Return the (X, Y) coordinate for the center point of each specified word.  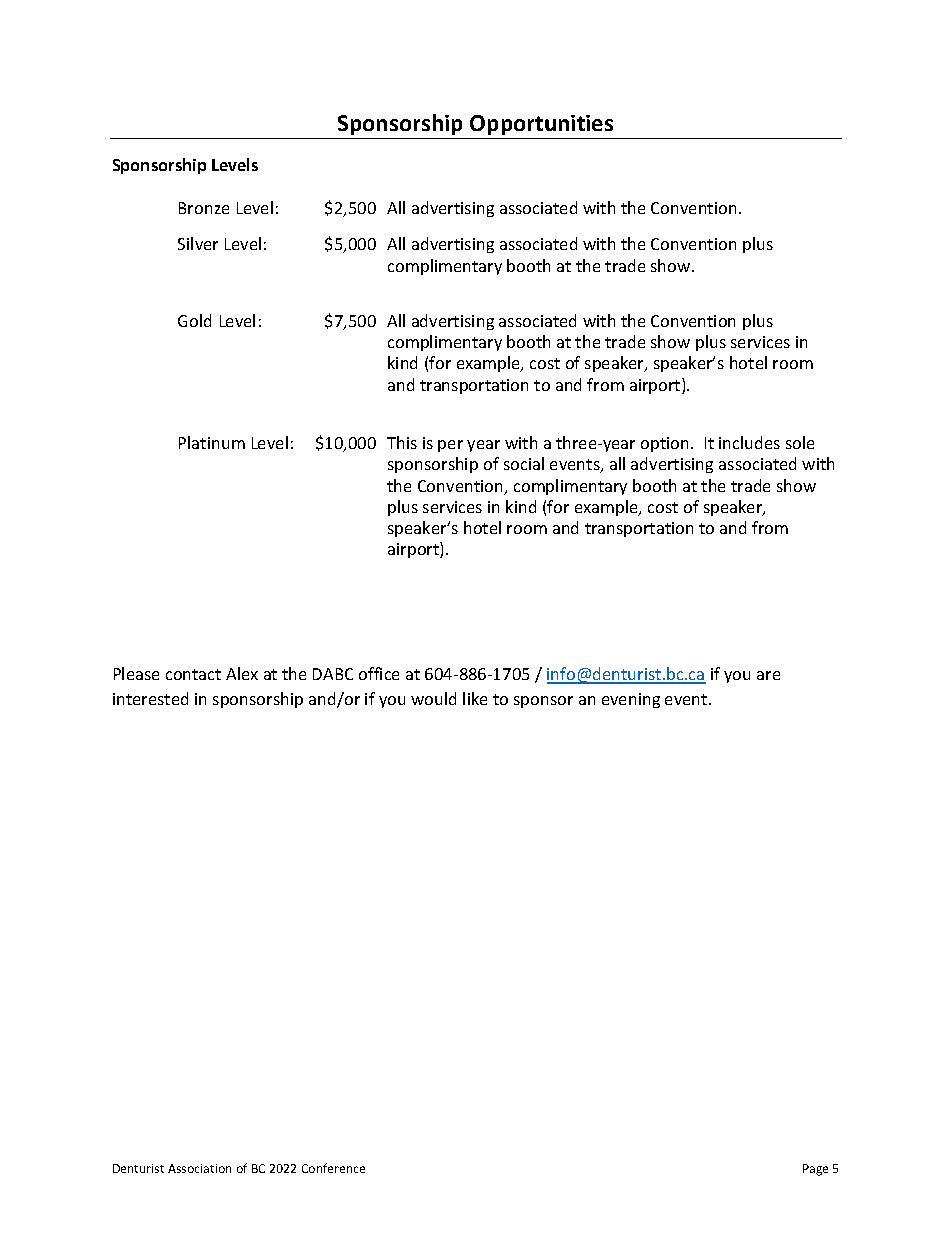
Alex (242, 673)
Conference (333, 1168)
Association (199, 1168)
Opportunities (541, 125)
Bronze (204, 208)
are (768, 675)
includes (749, 442)
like (475, 698)
